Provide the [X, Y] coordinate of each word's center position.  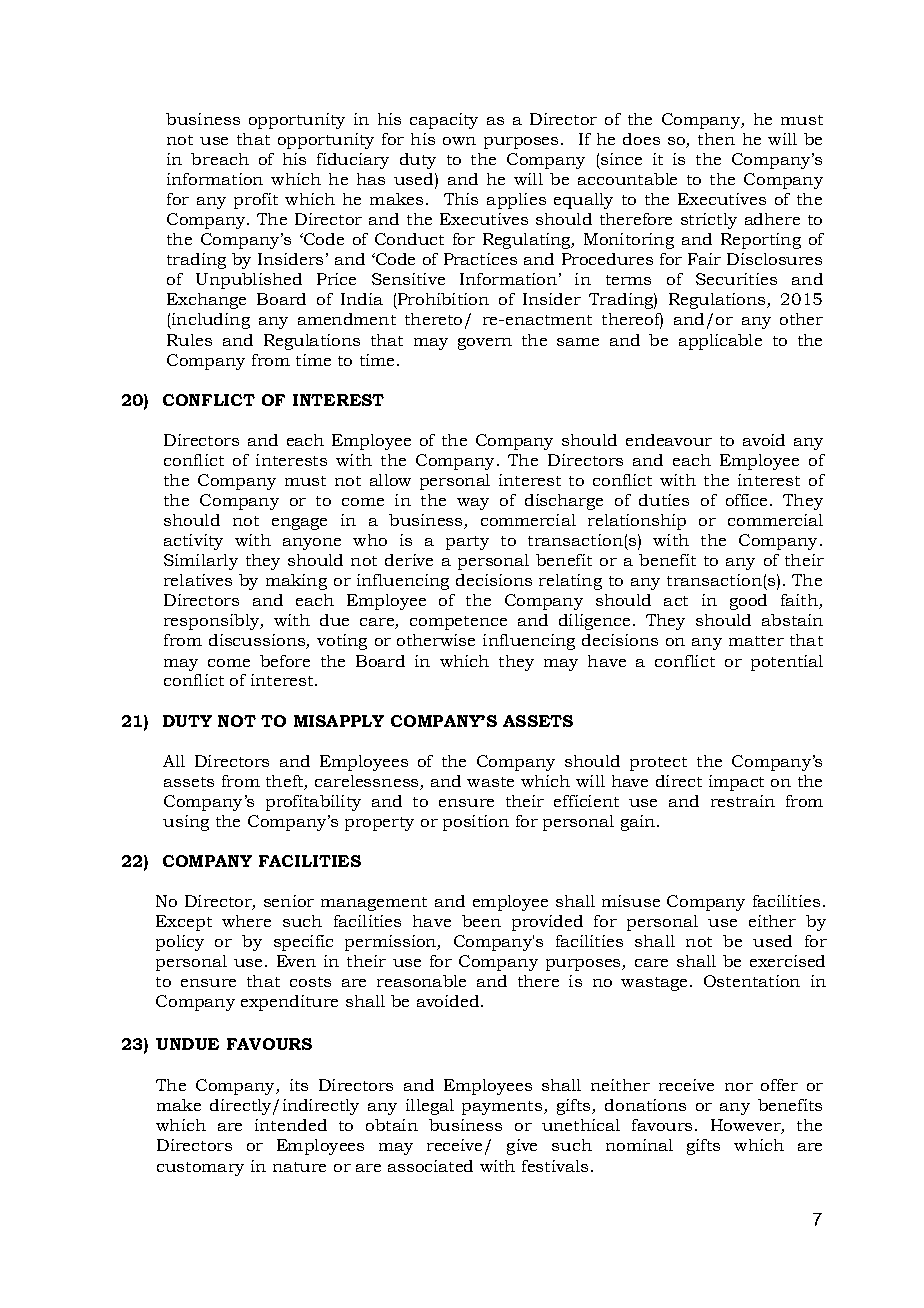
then [716, 139]
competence [458, 623]
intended [291, 1125]
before [285, 661]
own [459, 141]
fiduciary [353, 161]
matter [756, 641]
